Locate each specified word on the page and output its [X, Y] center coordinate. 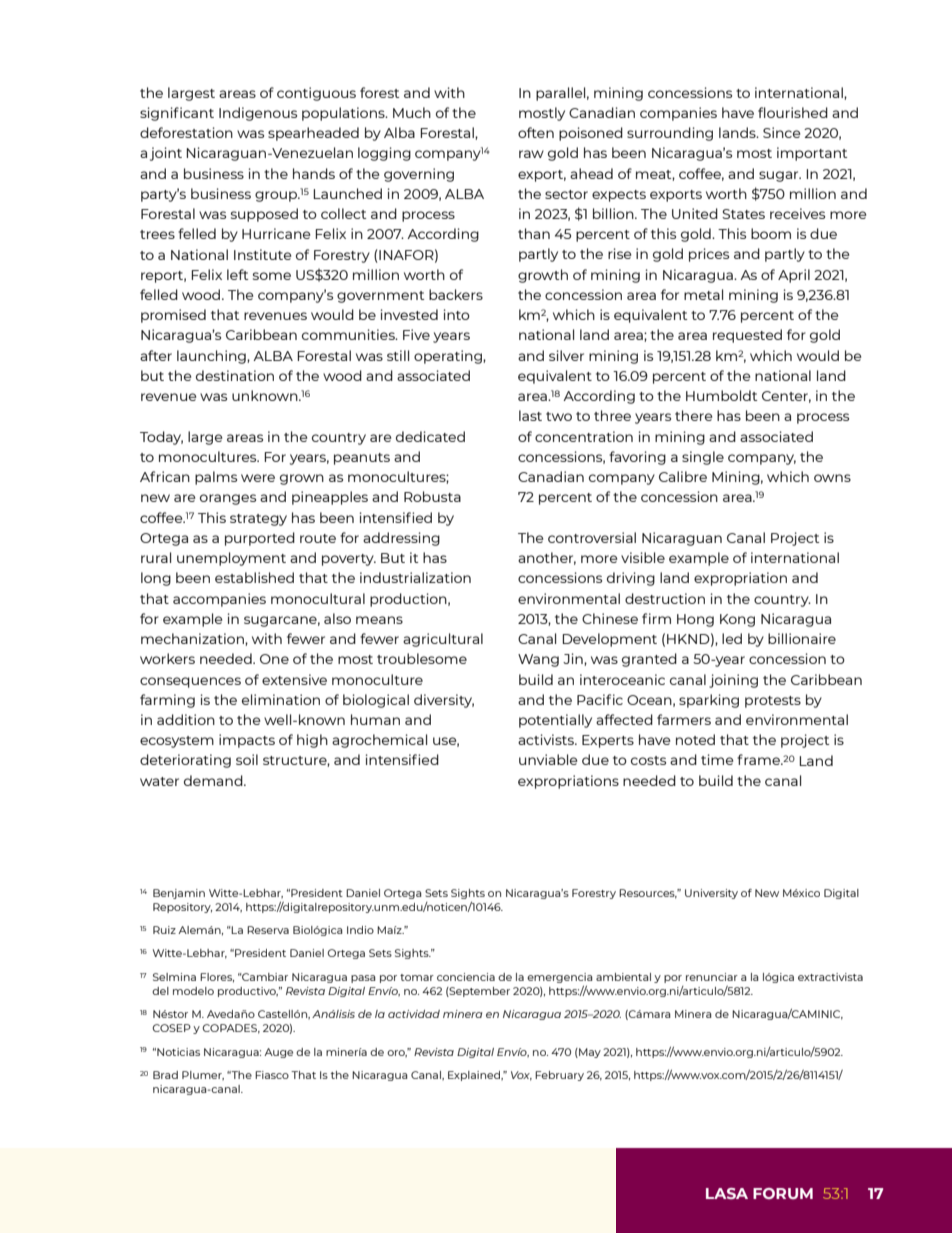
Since [781, 132]
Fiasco [272, 1075]
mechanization [193, 639]
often [536, 132]
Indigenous [258, 114]
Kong [737, 620]
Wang [538, 660]
